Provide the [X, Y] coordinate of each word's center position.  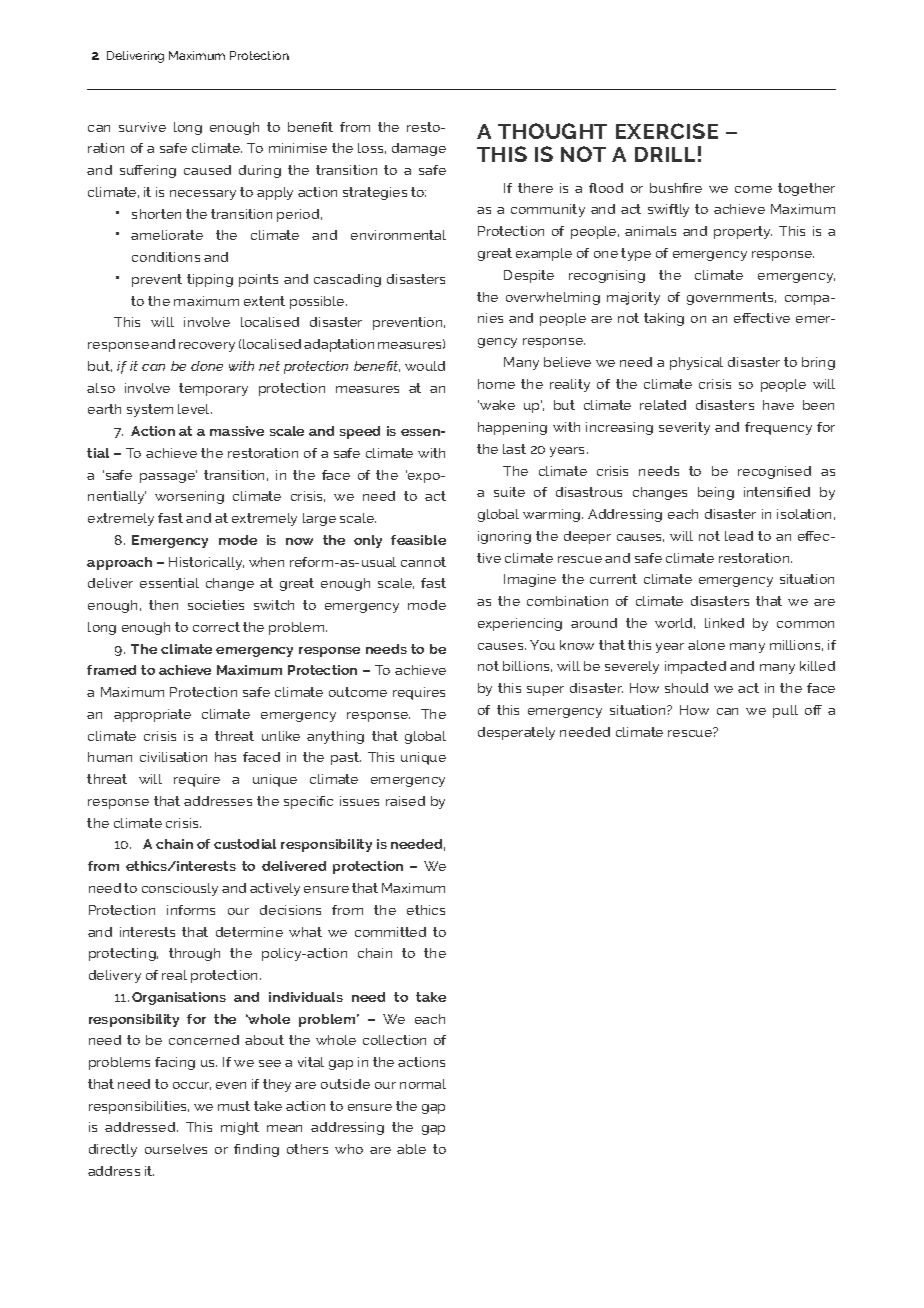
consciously [180, 889]
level [195, 409]
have [778, 405]
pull [785, 711]
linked [724, 623]
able [411, 1149]
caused [207, 170]
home [496, 384]
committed [390, 932]
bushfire [676, 188]
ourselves [176, 1149]
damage [419, 149]
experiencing [520, 624]
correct [216, 627]
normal [423, 1084]
